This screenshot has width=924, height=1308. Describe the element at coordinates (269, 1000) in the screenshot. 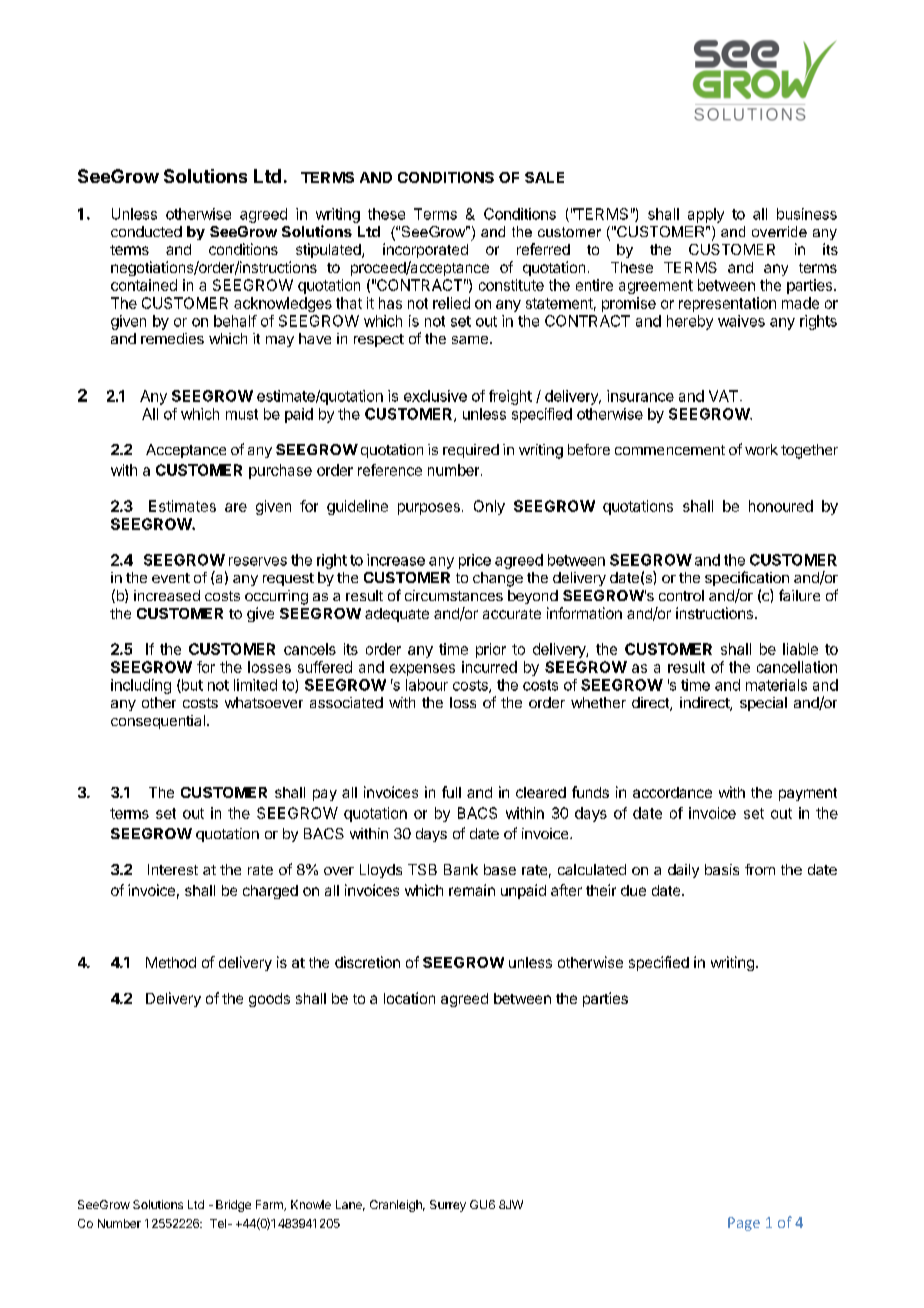

I see `goods` at that location.
